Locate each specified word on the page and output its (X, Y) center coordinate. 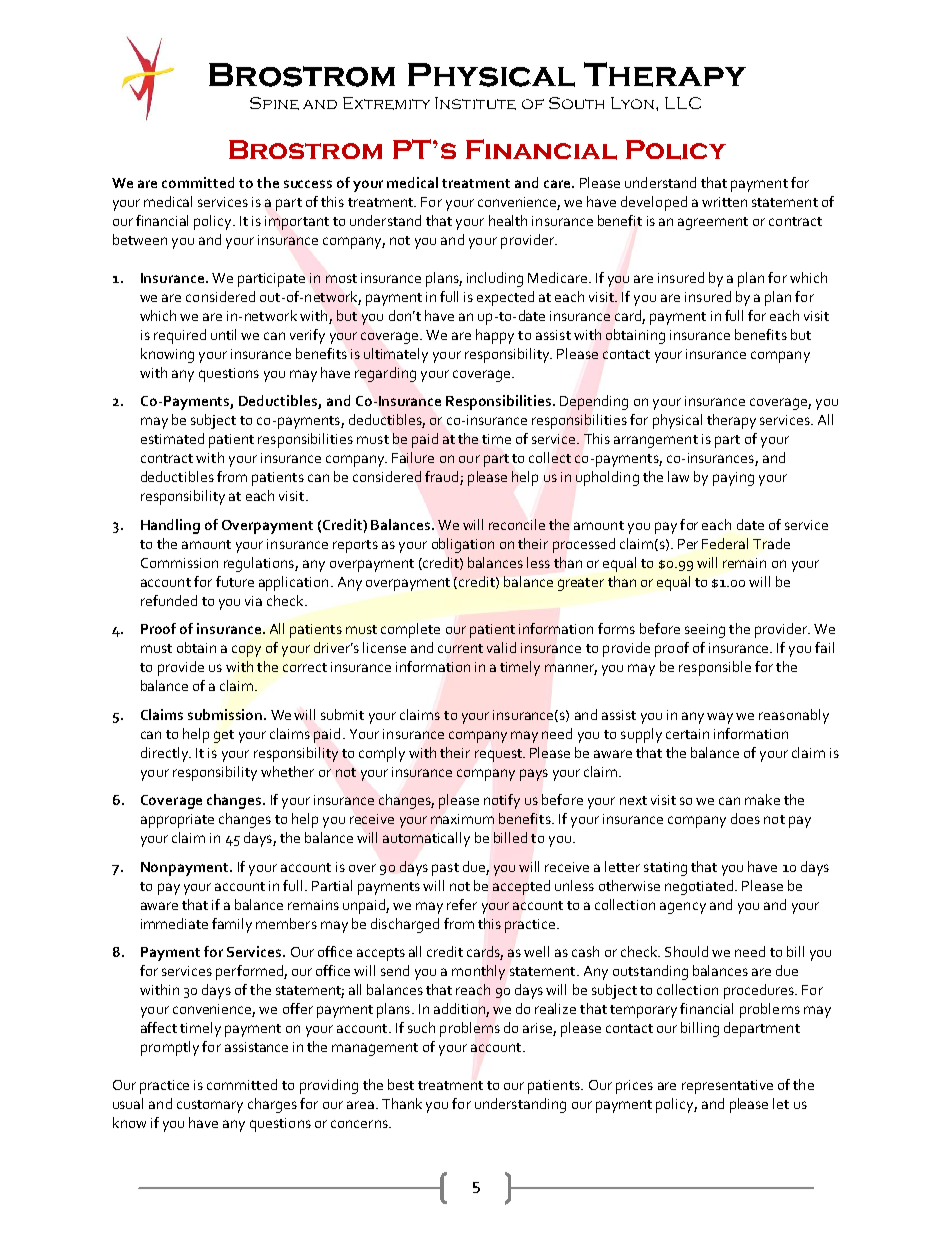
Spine (274, 103)
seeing (705, 631)
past (445, 869)
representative (727, 1087)
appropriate (177, 821)
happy (495, 336)
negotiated (700, 887)
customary (210, 1106)
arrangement (656, 441)
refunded (169, 600)
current (460, 648)
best (401, 1084)
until (223, 334)
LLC (683, 103)
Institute (475, 103)
